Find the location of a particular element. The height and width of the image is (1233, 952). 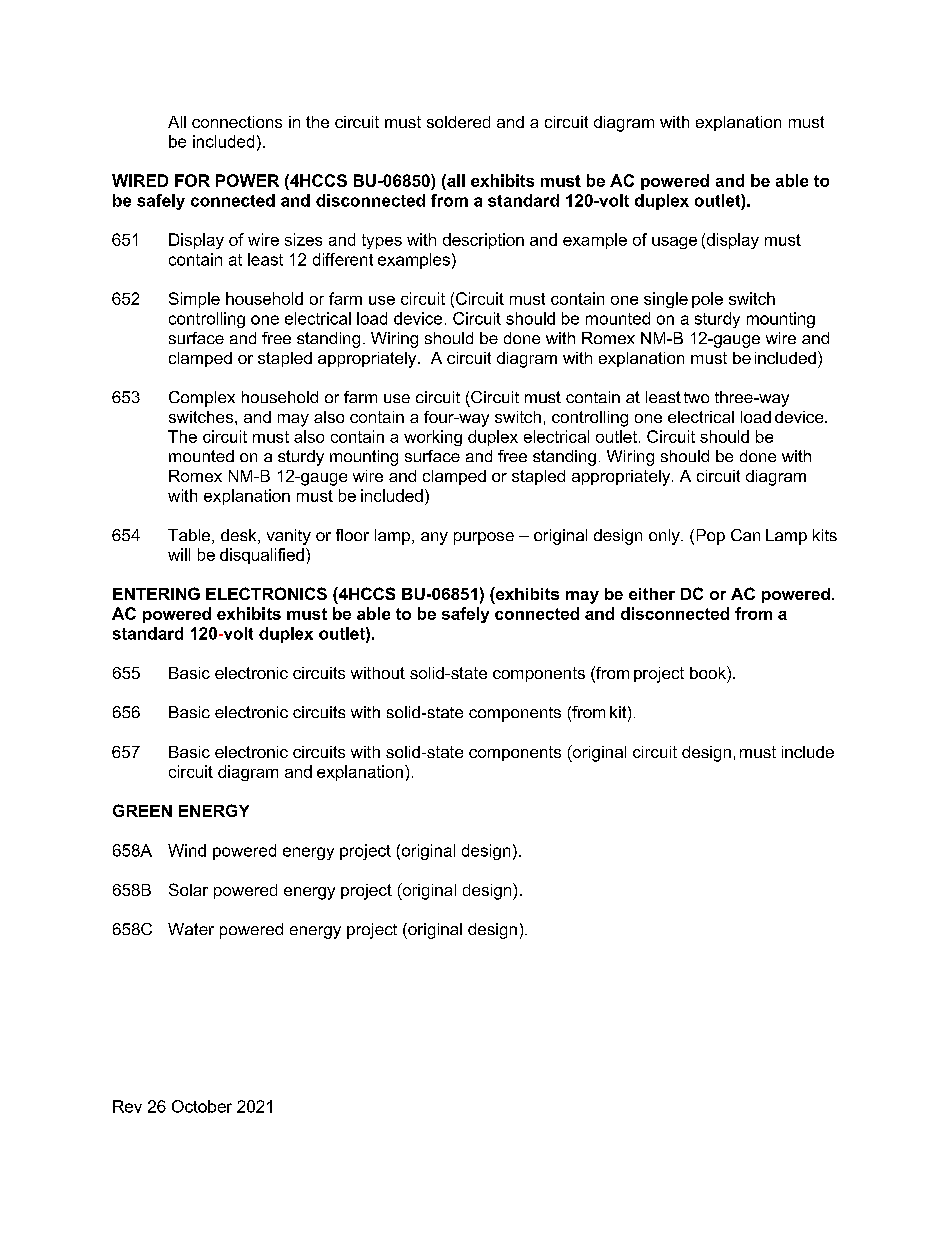

book is located at coordinates (709, 672).
